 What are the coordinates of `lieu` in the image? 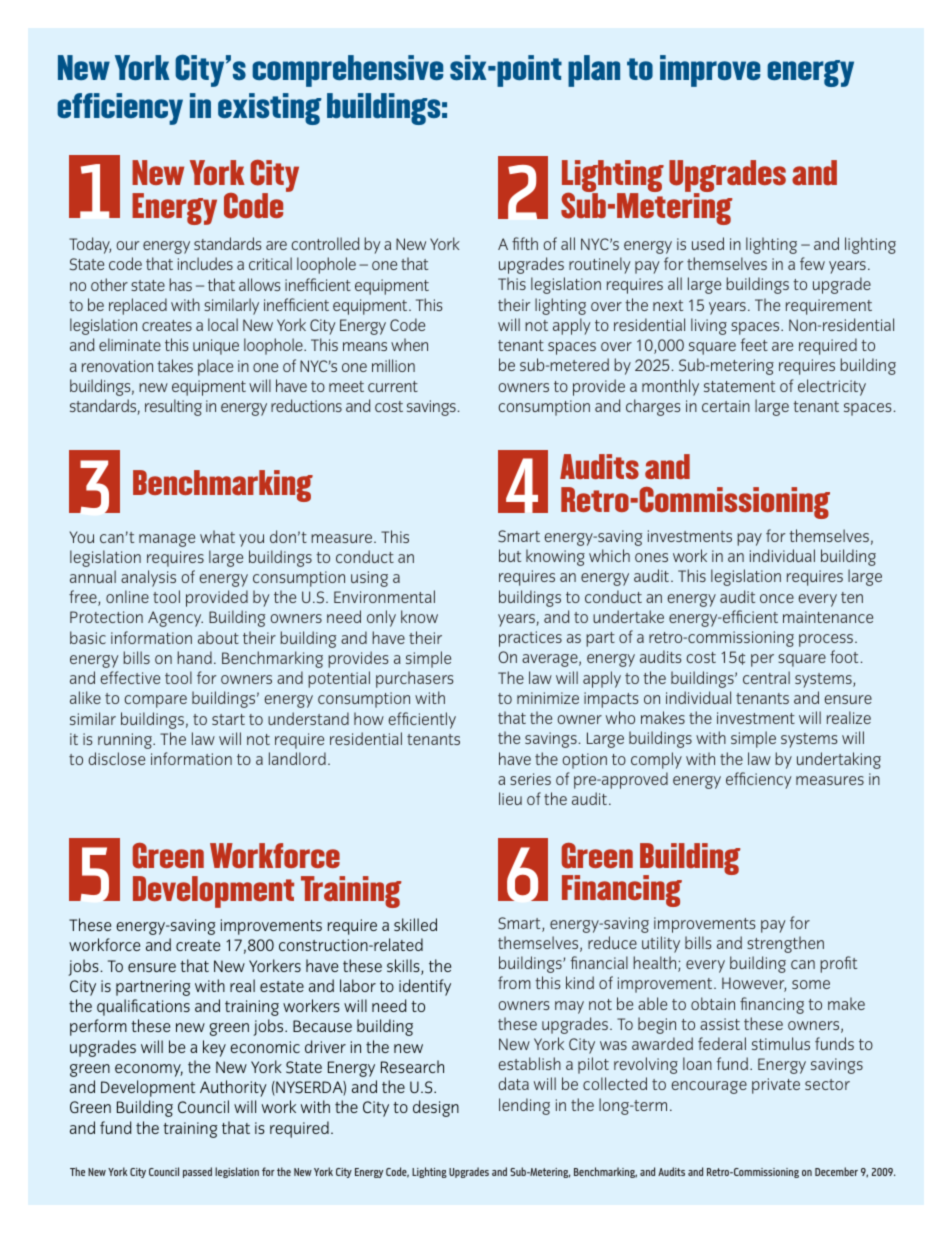 It's located at (510, 798).
